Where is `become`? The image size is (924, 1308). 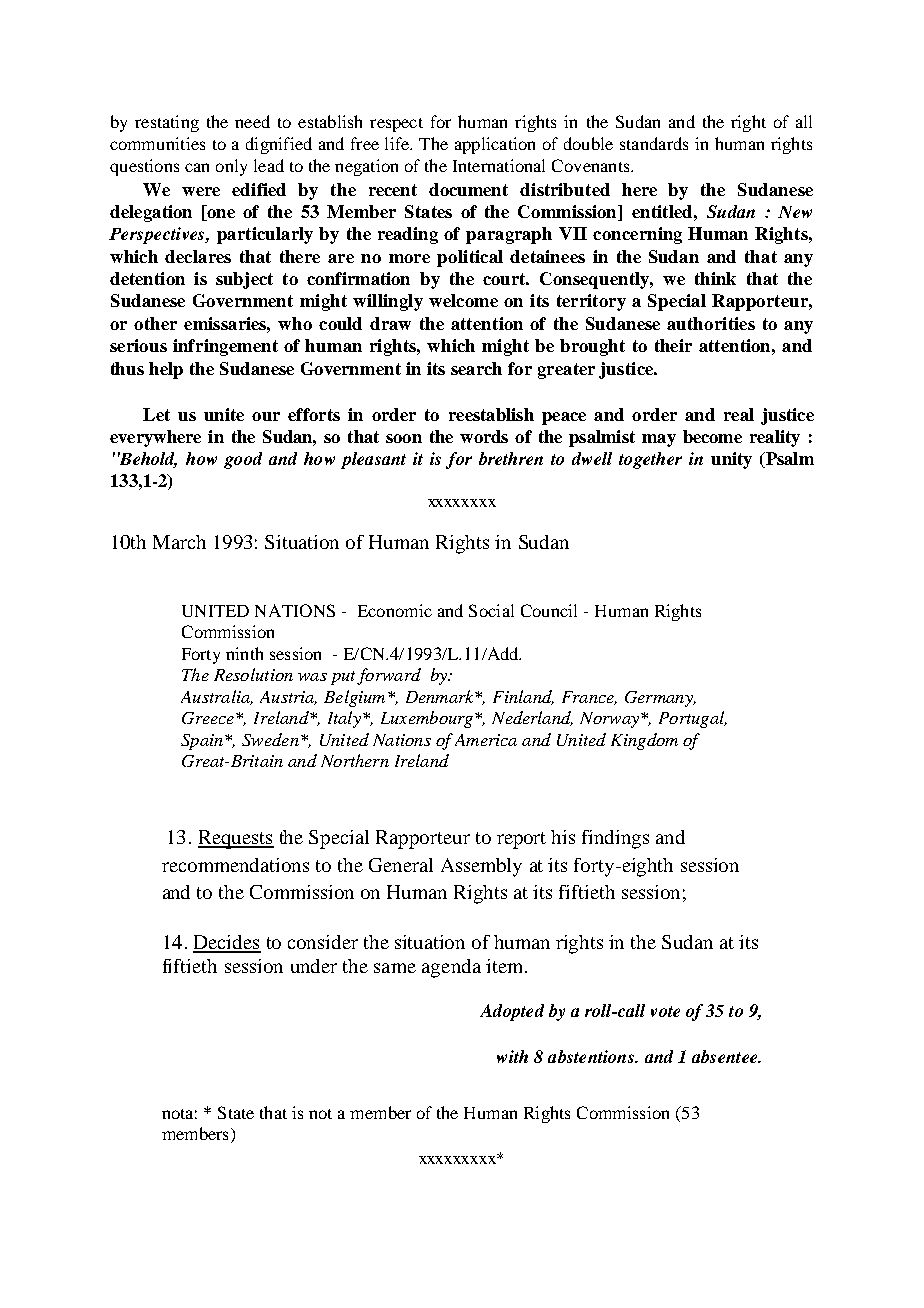 become is located at coordinates (712, 436).
